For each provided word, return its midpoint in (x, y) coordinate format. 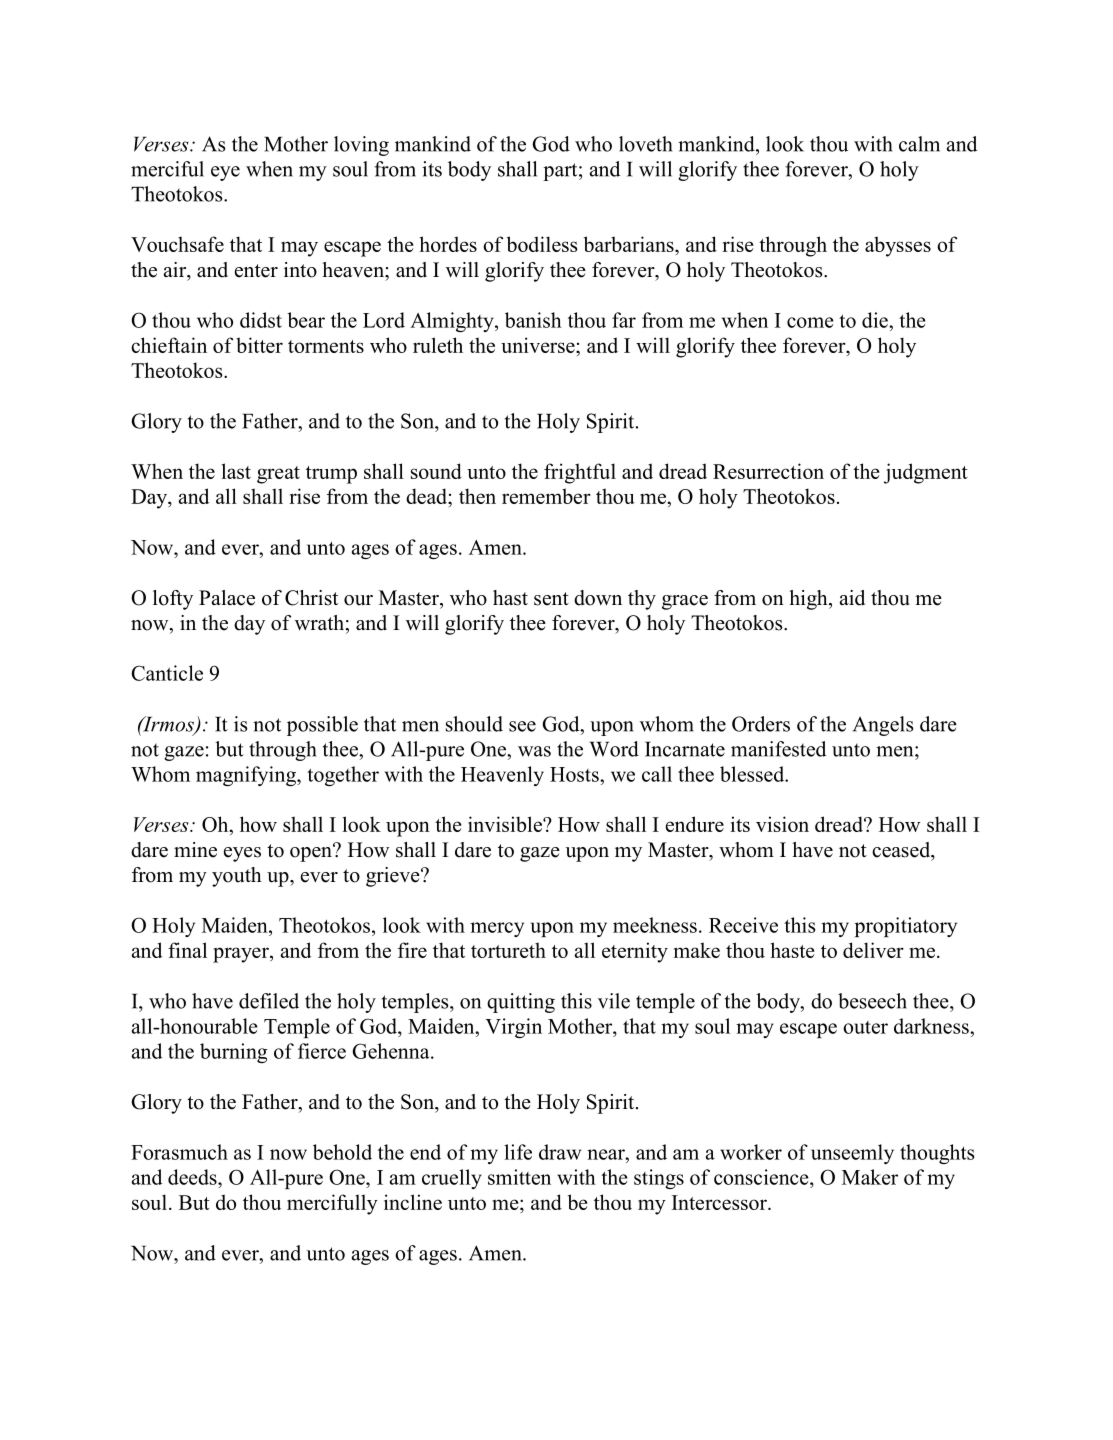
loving (361, 146)
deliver (873, 950)
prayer (242, 955)
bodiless (542, 244)
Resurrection (768, 471)
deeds (193, 1177)
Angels (883, 726)
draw (560, 1152)
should (474, 724)
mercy (497, 929)
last (236, 471)
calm (919, 144)
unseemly (852, 1154)
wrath (319, 622)
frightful (580, 473)
